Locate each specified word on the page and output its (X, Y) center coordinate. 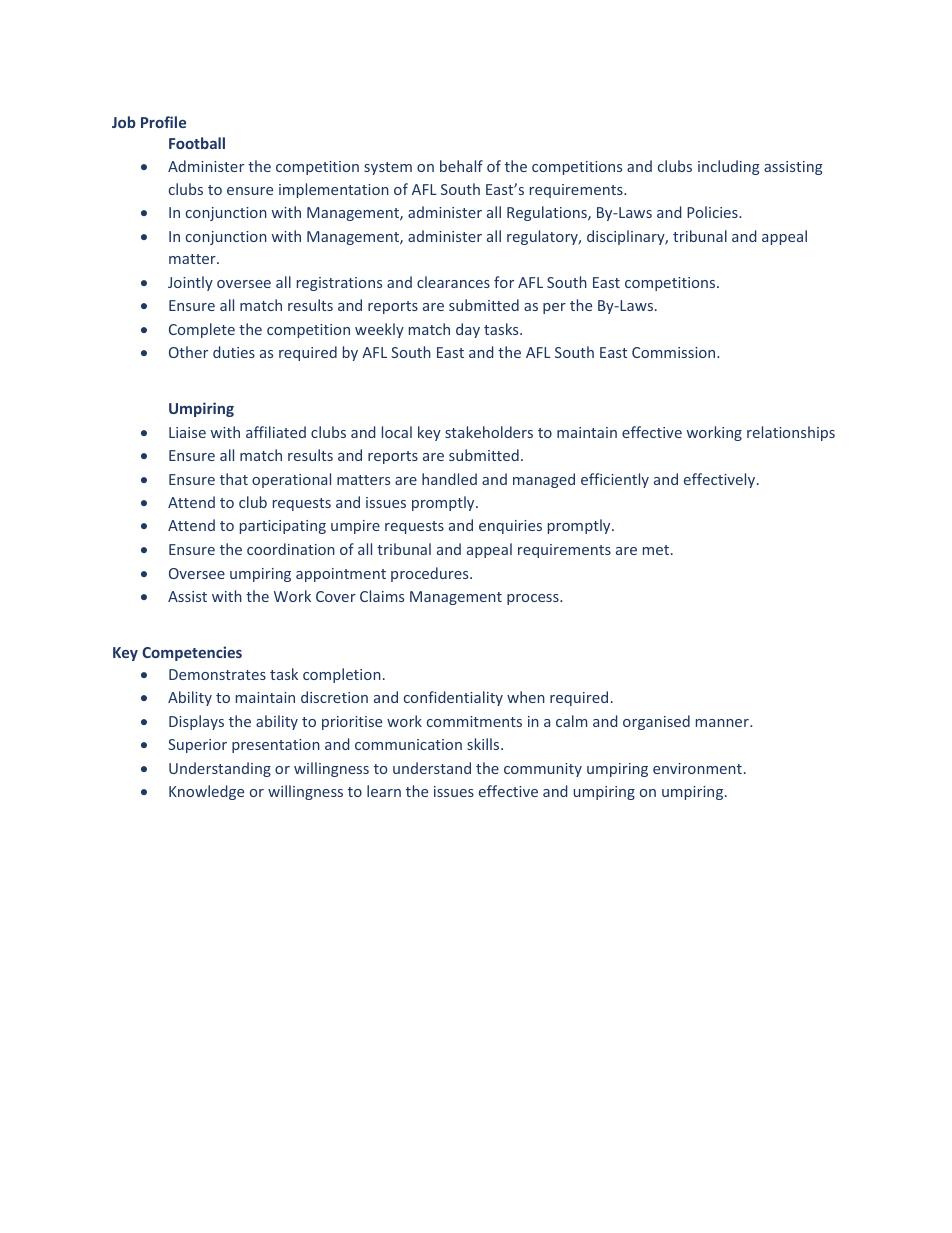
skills (484, 744)
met (657, 550)
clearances (453, 282)
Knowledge (206, 792)
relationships (791, 433)
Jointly (190, 283)
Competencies (192, 653)
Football (197, 143)
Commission (675, 352)
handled (449, 479)
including (729, 167)
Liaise (187, 432)
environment (697, 768)
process (534, 599)
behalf (461, 166)
